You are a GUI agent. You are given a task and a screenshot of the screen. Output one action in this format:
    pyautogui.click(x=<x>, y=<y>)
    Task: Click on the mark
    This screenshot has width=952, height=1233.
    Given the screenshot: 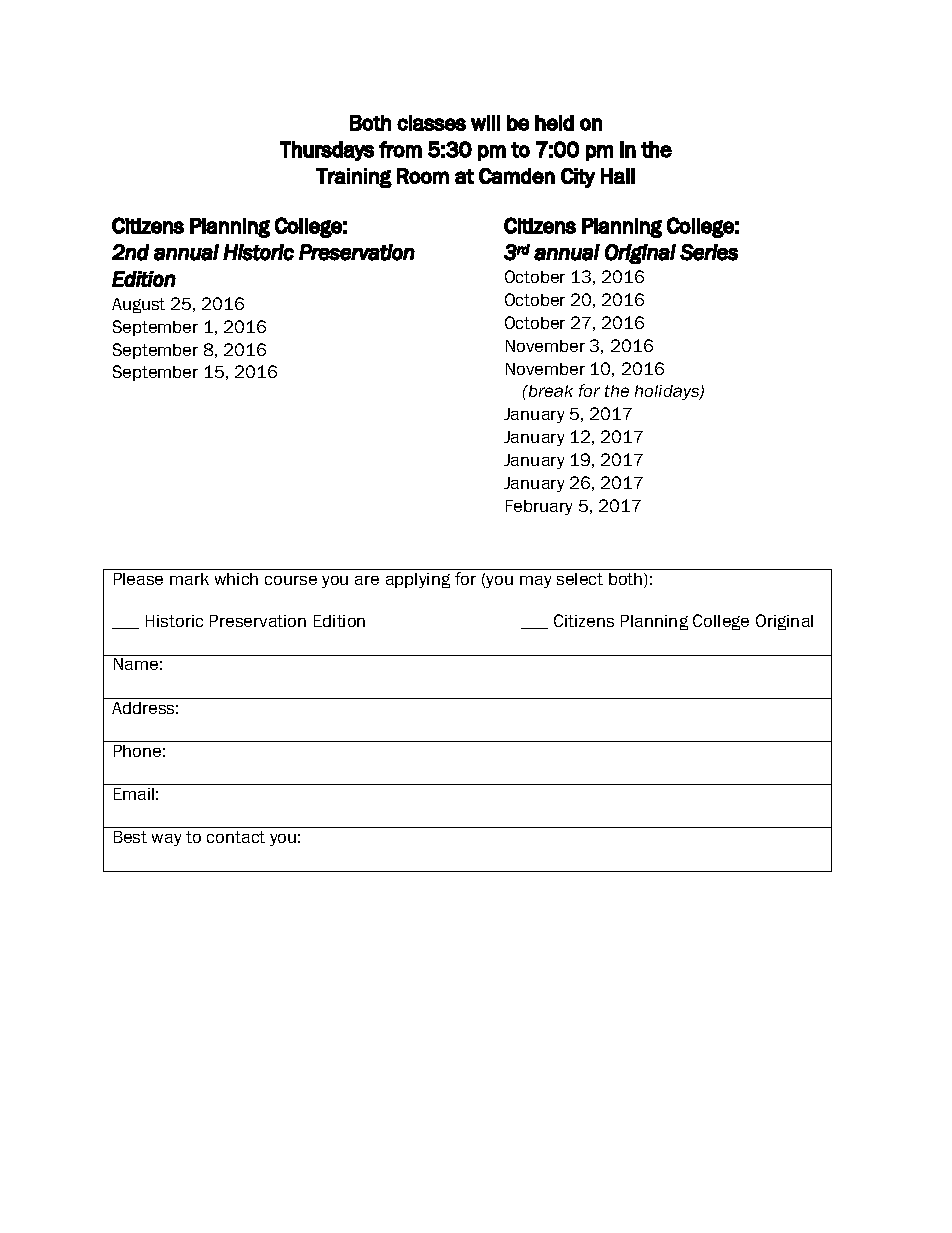 What is the action you would take?
    pyautogui.click(x=189, y=579)
